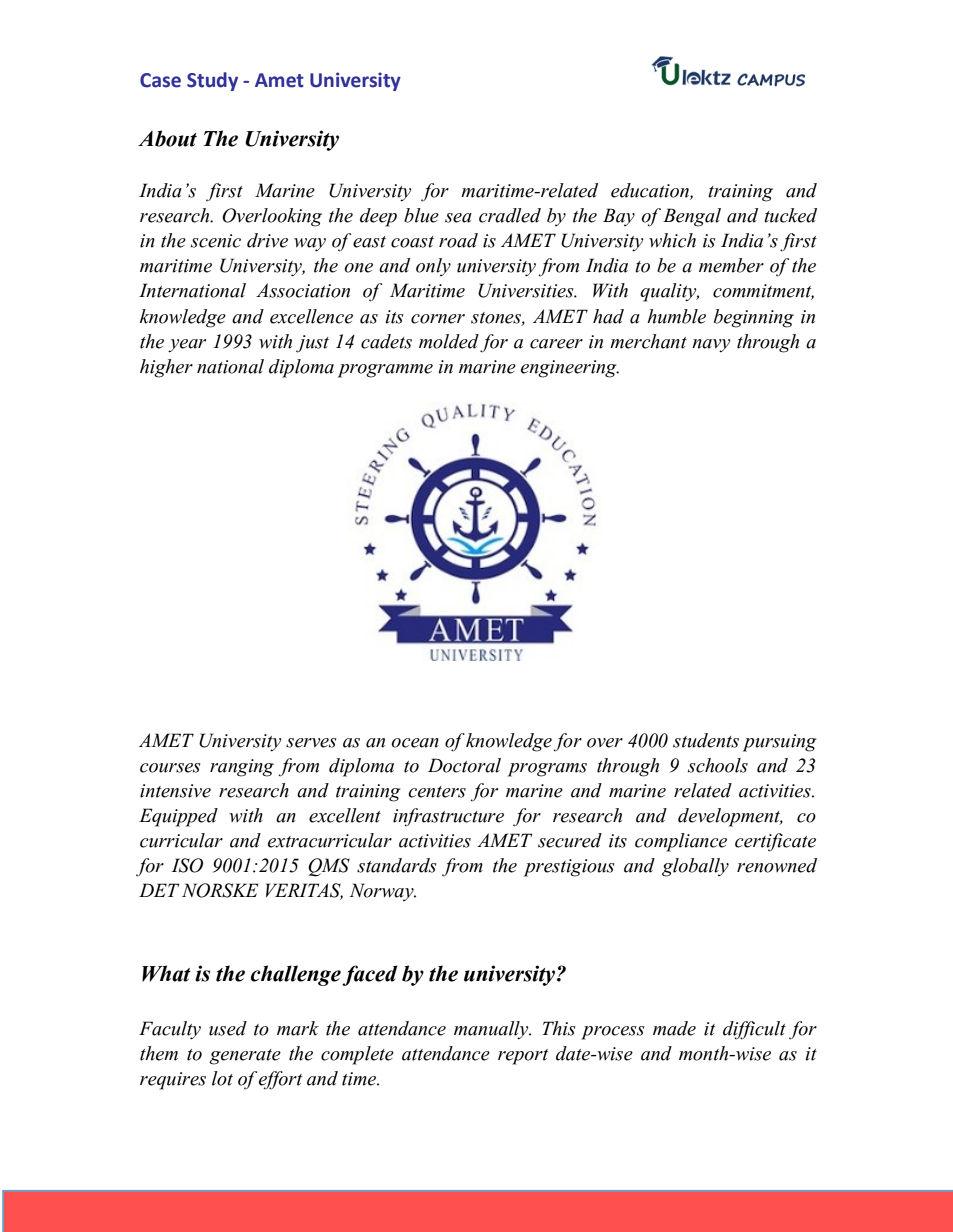 This image has height=1232, width=953. What do you see at coordinates (754, 1030) in the image?
I see `difficult` at bounding box center [754, 1030].
